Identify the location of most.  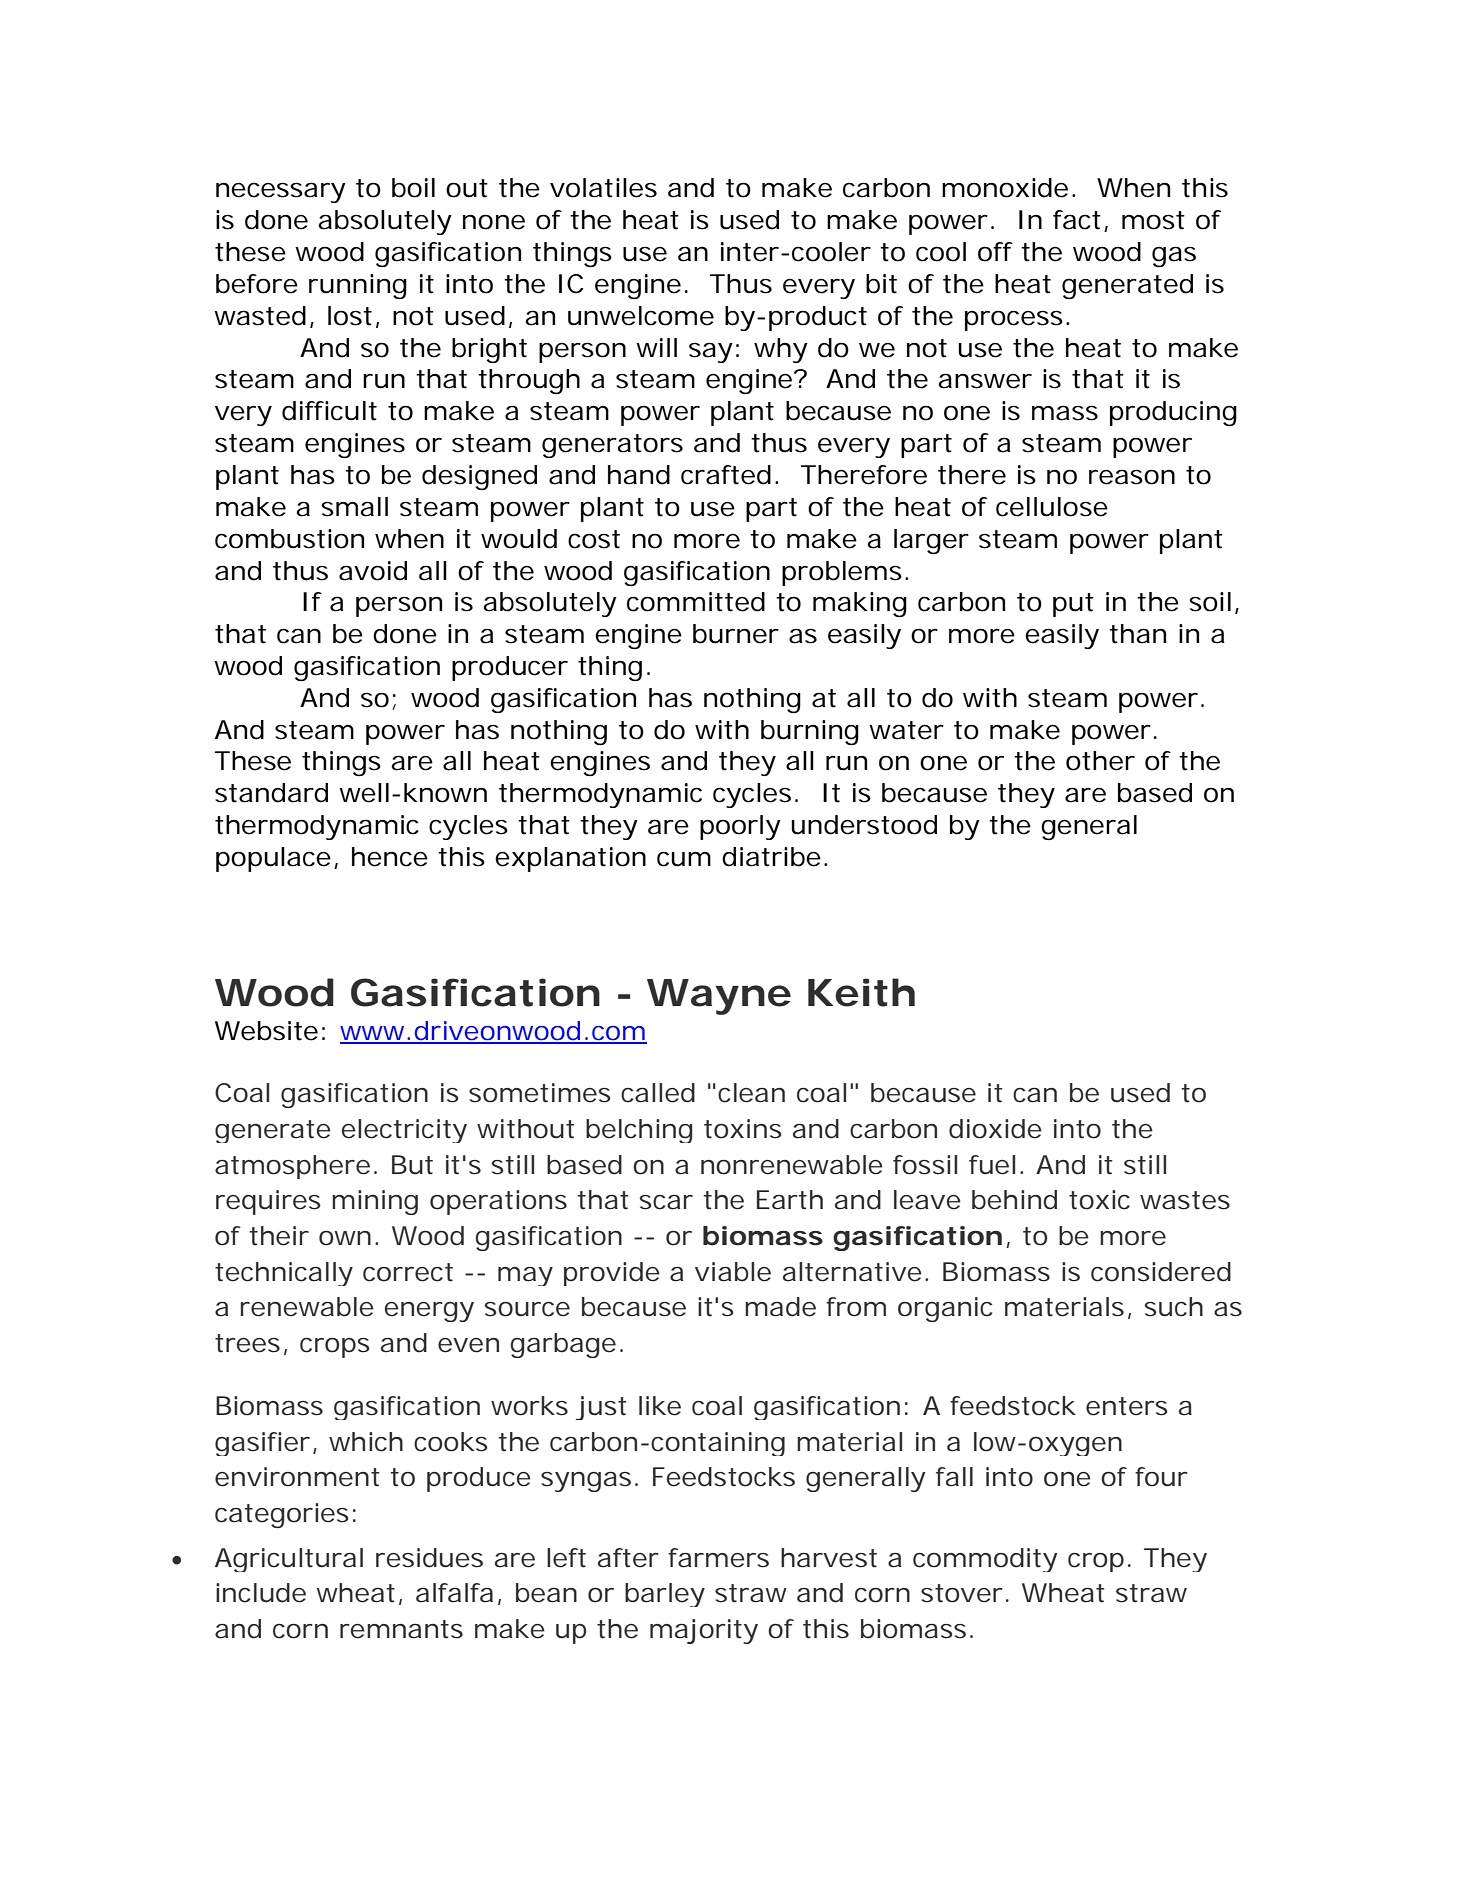
(1153, 220).
